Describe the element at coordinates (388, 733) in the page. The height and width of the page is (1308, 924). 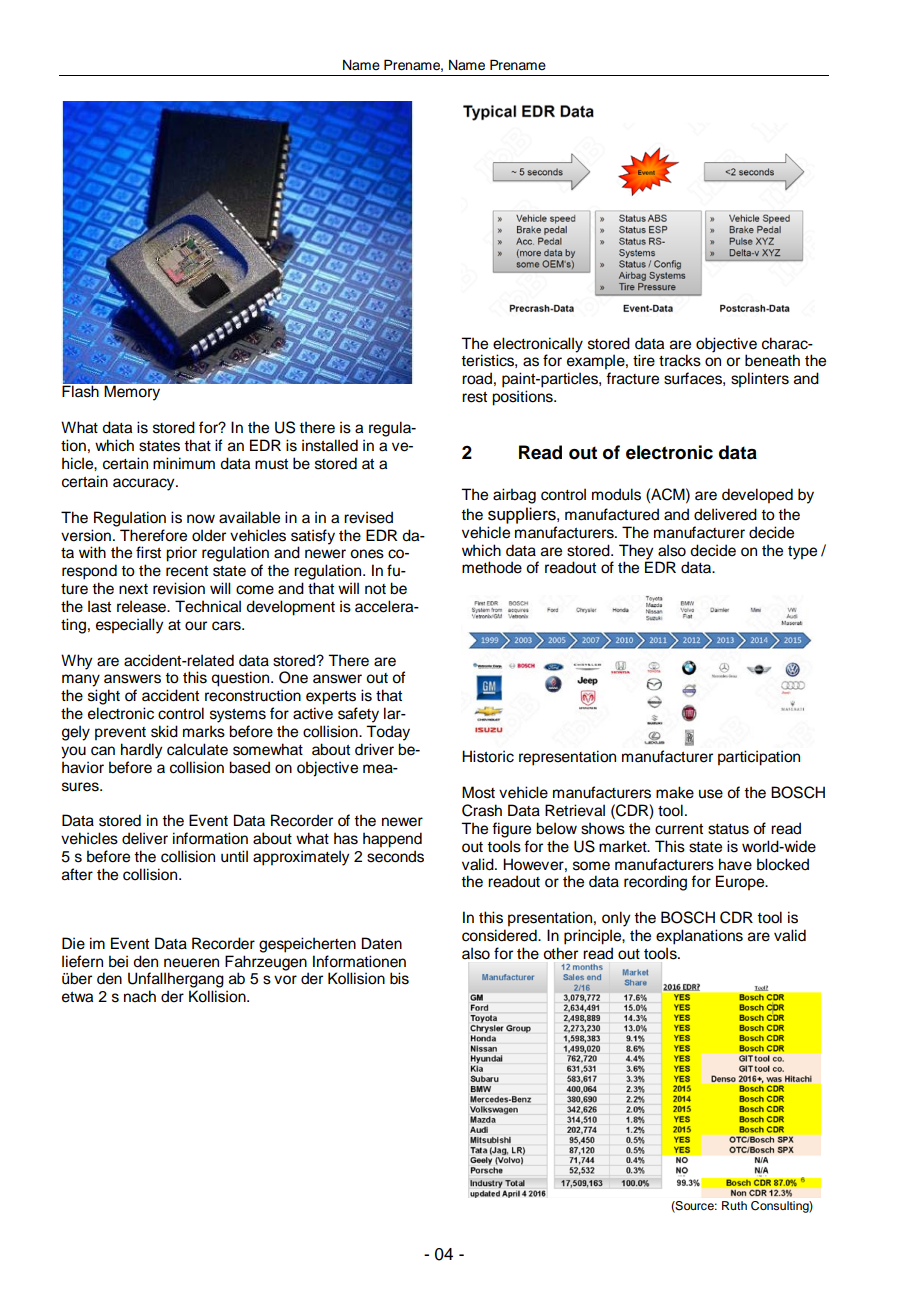
I see `Today` at that location.
